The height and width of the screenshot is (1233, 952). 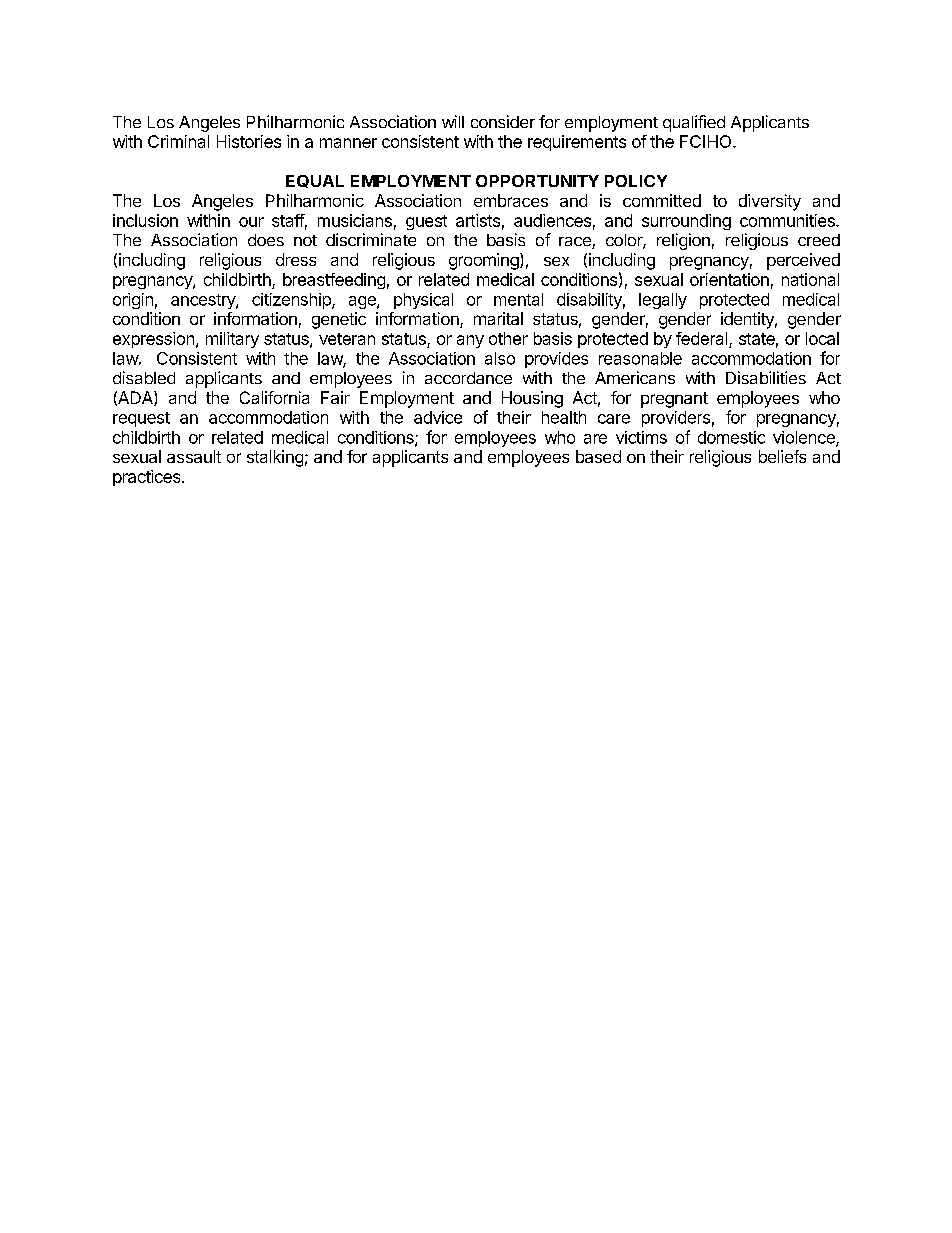 What do you see at coordinates (249, 141) in the screenshot?
I see `Histories` at bounding box center [249, 141].
